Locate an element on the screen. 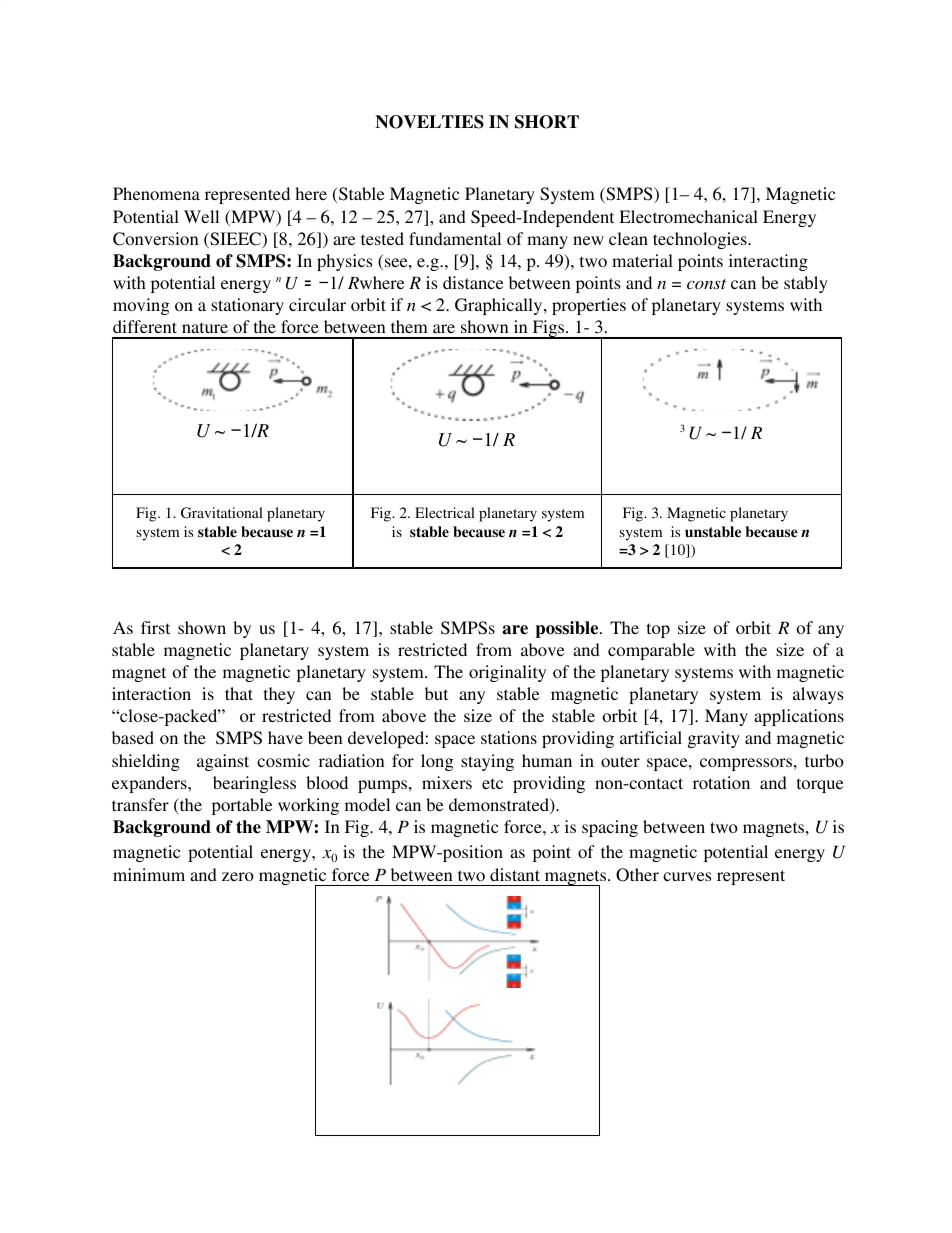 The height and width of the screenshot is (1233, 952). NOVELTIES is located at coordinates (429, 122).
